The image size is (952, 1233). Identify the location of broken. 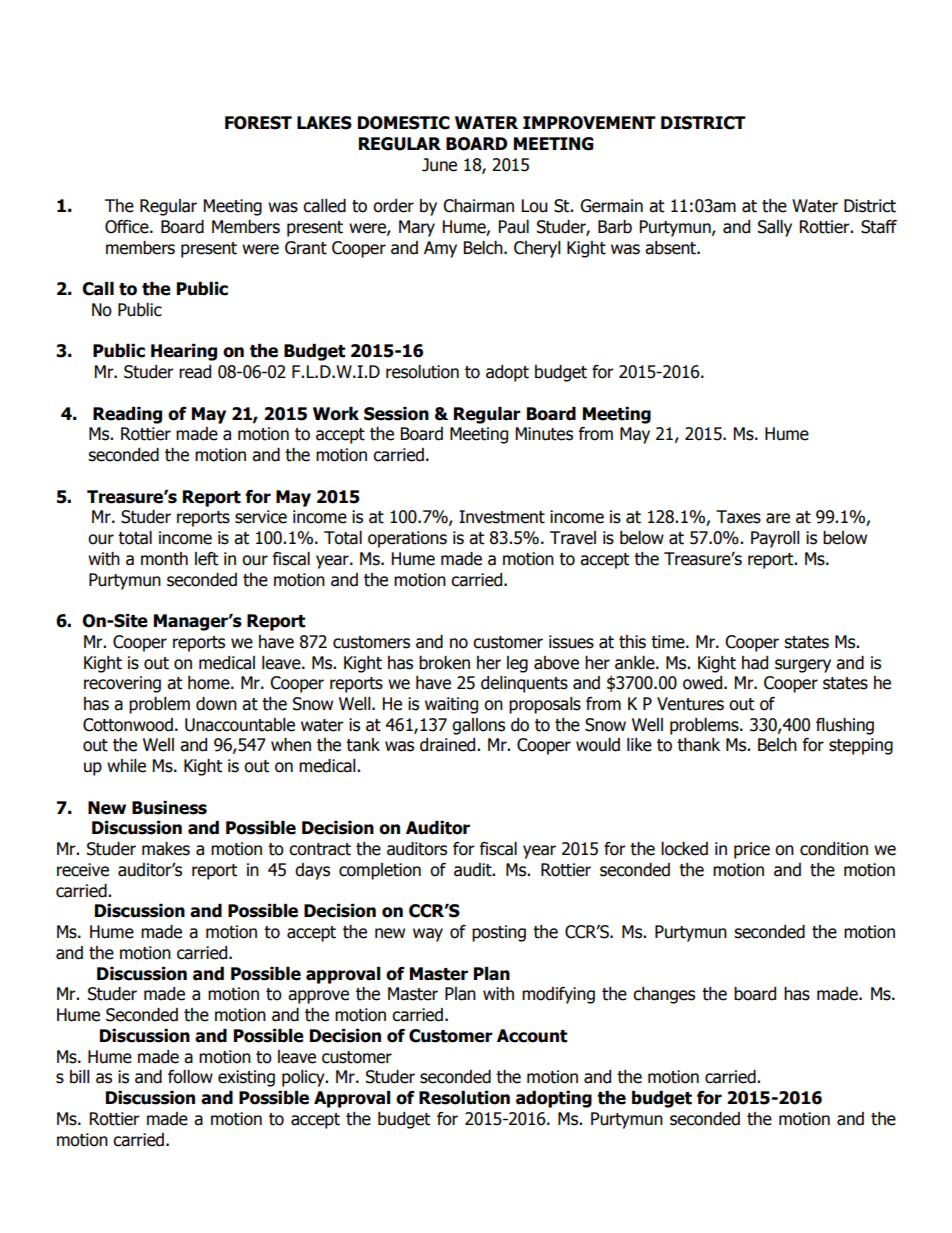
(444, 663).
